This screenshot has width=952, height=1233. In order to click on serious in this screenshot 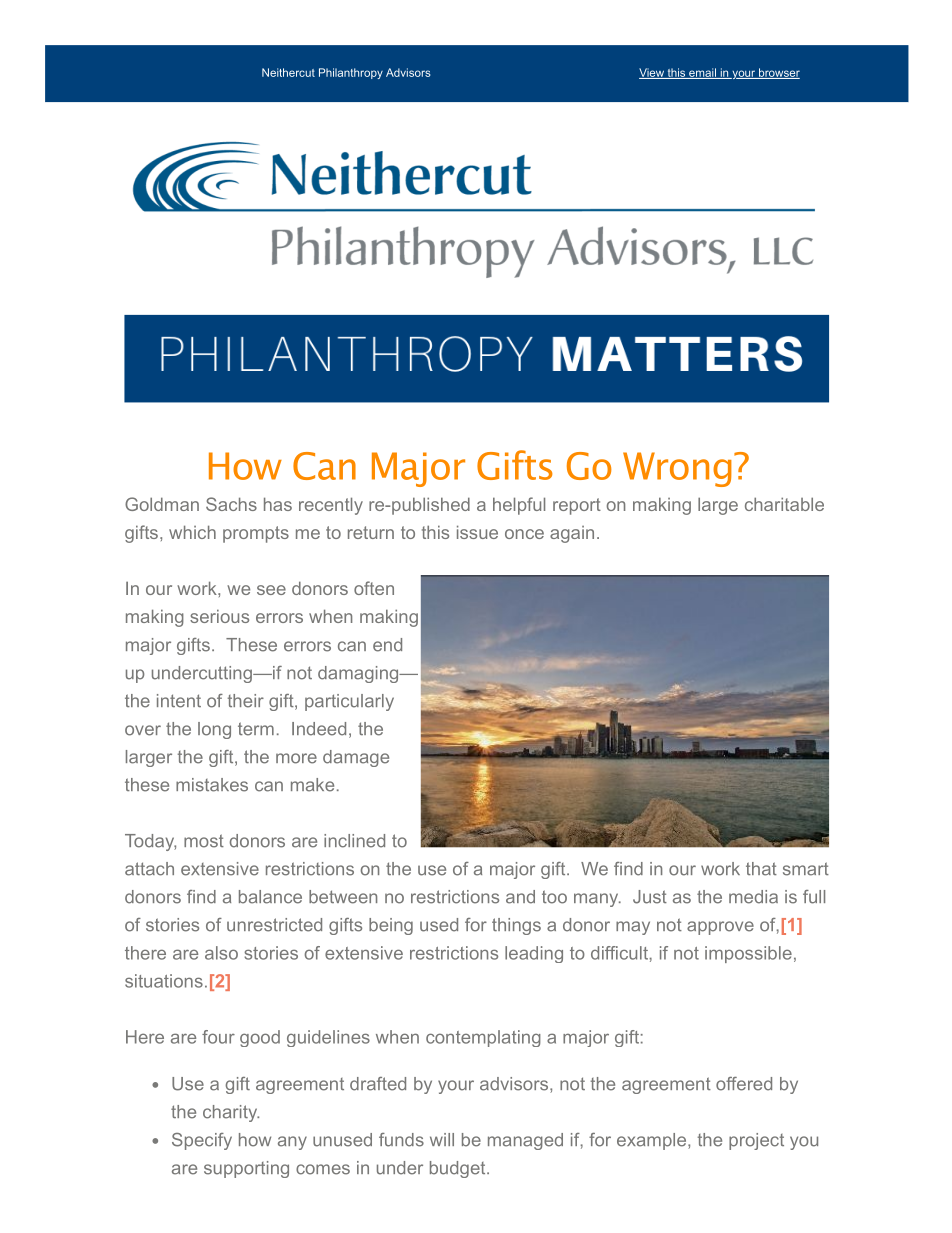, I will do `click(219, 616)`.
